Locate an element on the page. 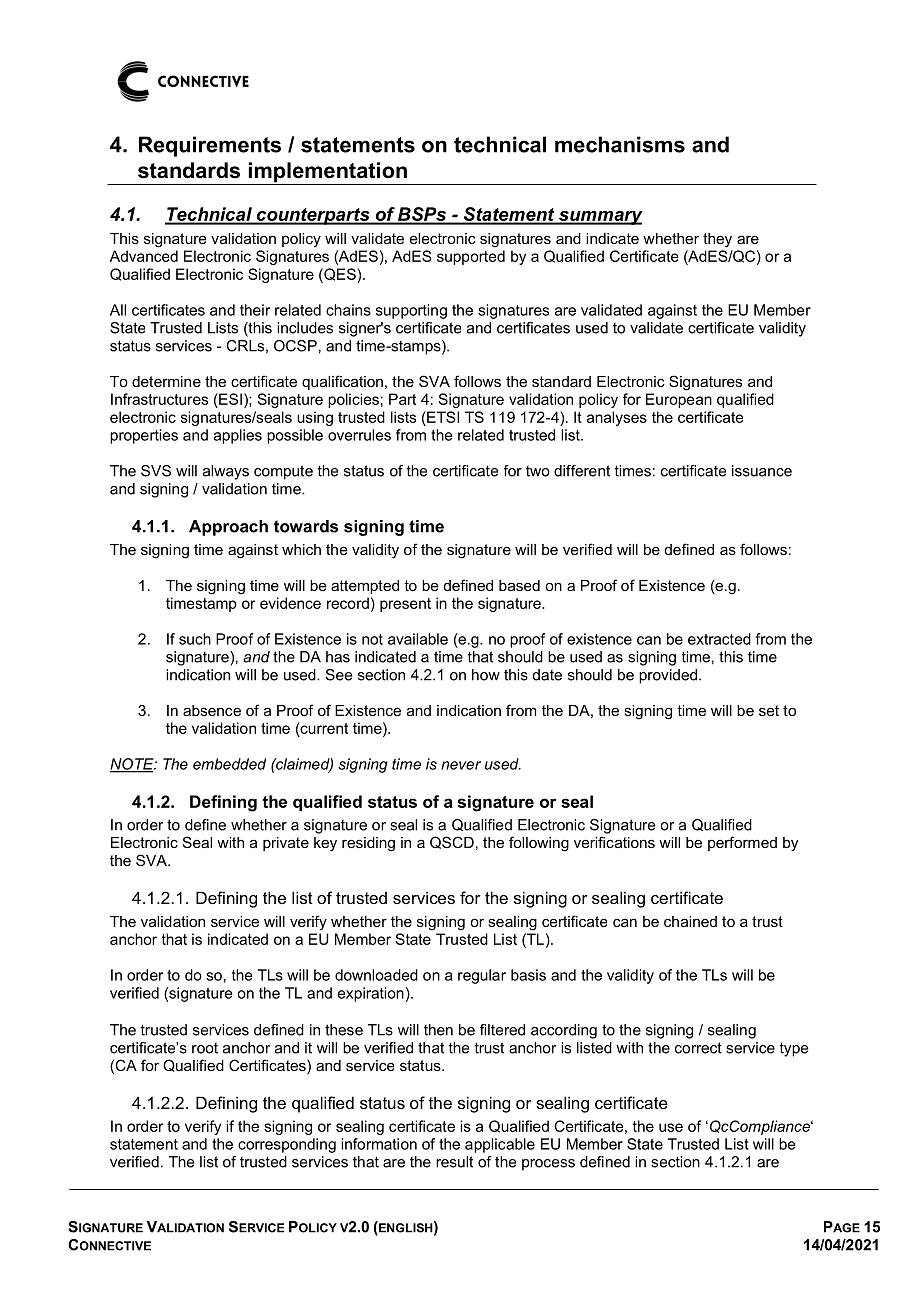  chained is located at coordinates (690, 921).
